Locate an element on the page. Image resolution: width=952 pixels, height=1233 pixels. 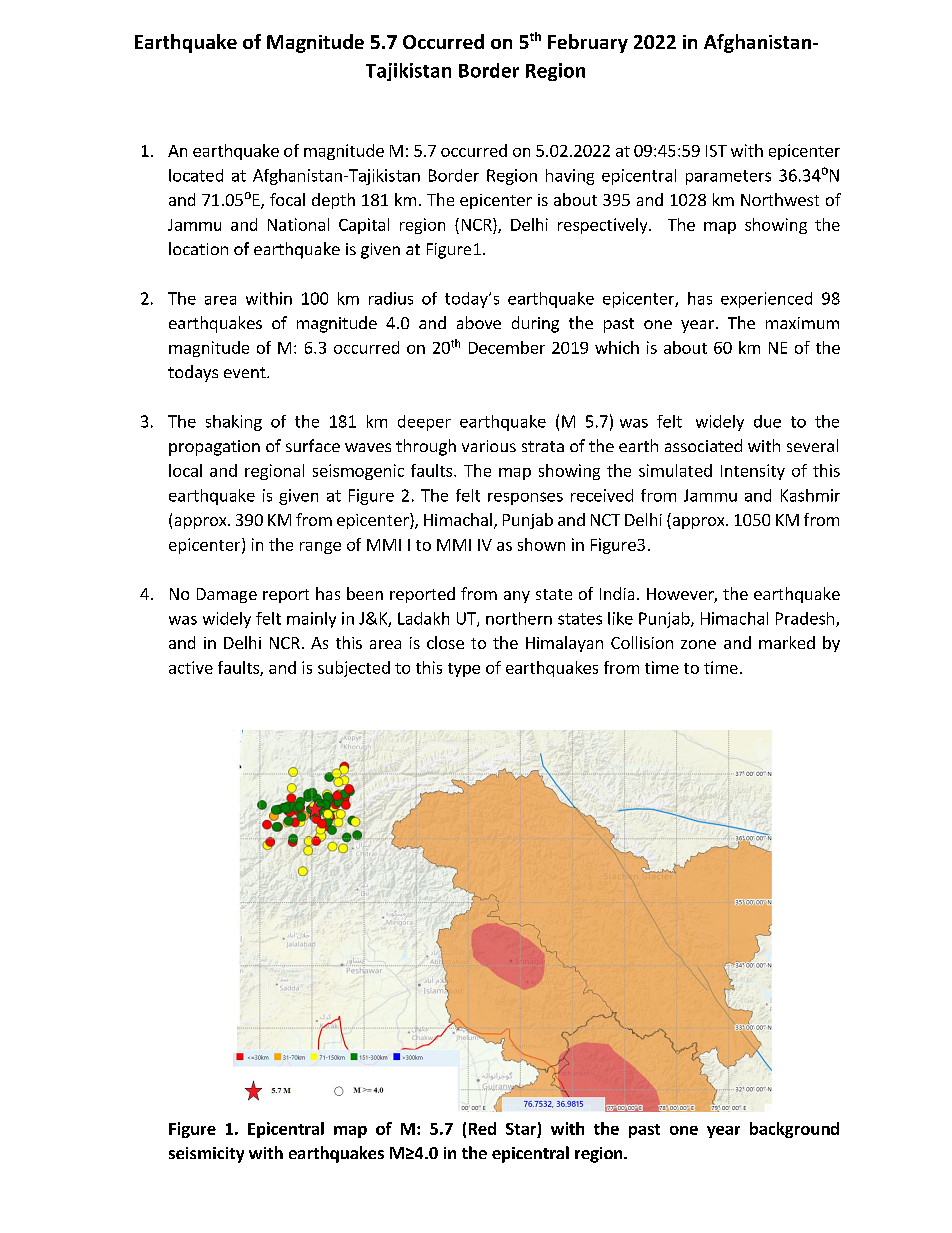
December is located at coordinates (507, 347).
